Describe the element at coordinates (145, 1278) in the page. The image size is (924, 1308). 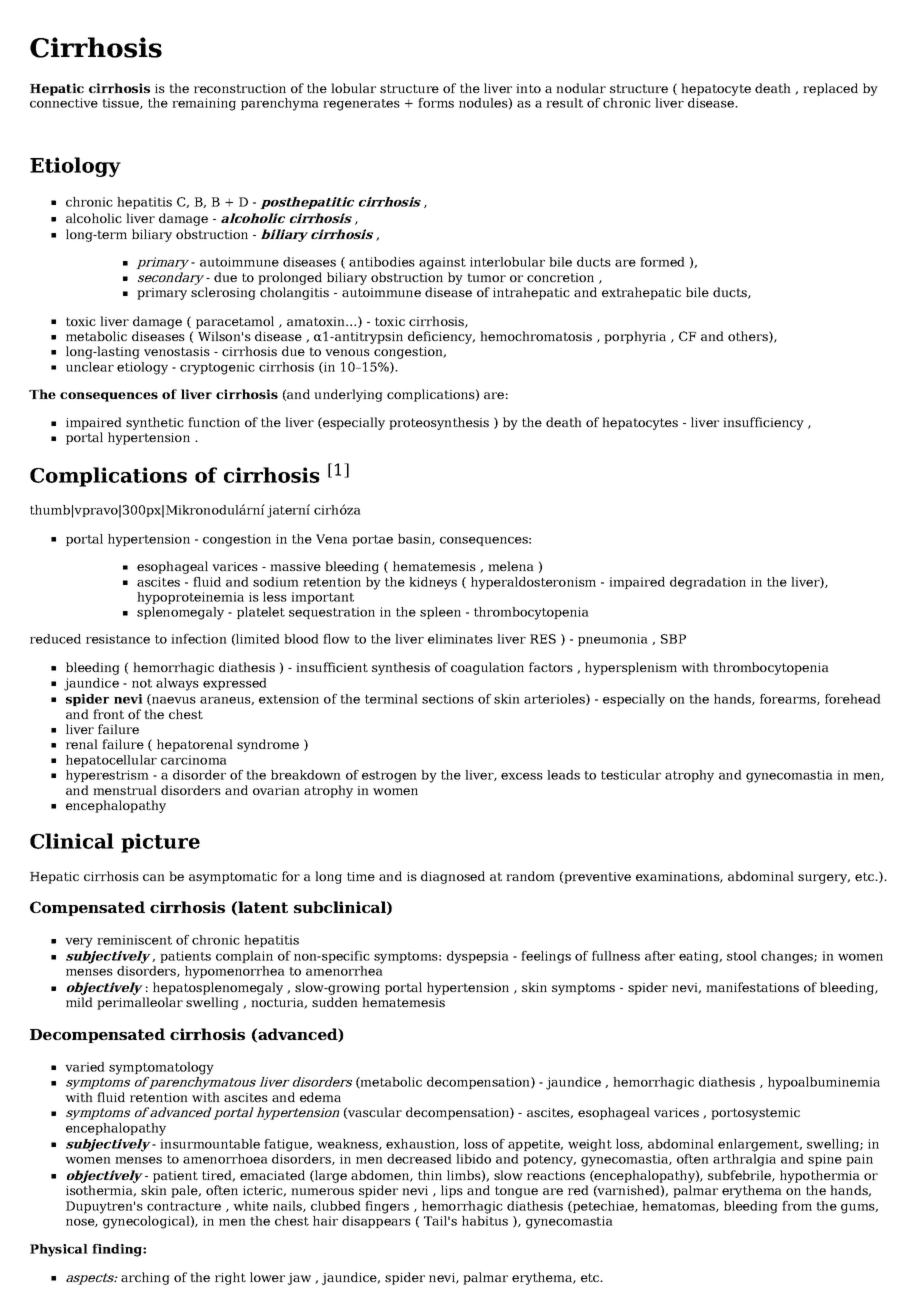
I see `arching` at that location.
